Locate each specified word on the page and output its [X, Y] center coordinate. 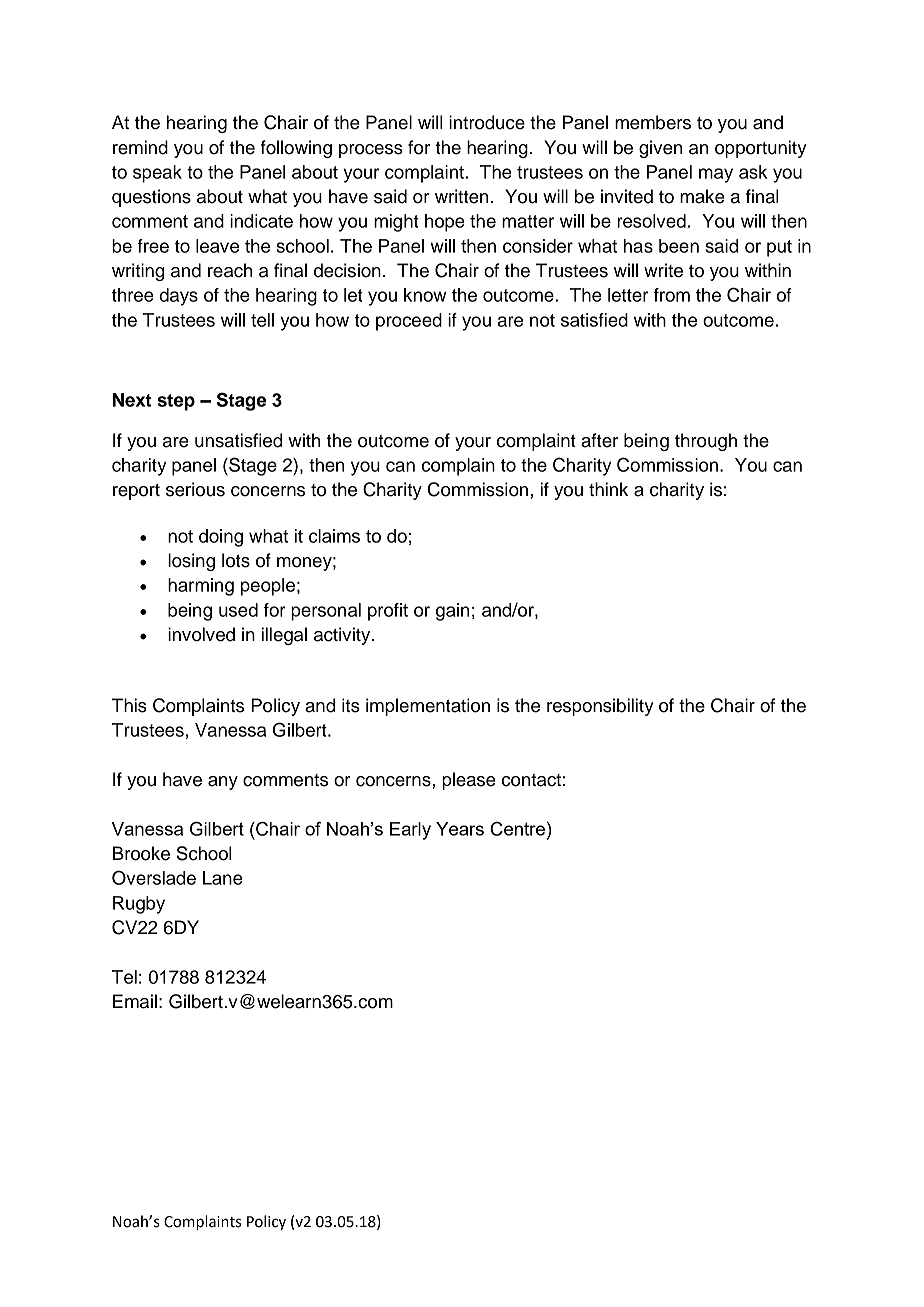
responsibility [600, 707]
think [608, 489]
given [660, 149]
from [672, 295]
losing [191, 562]
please [469, 781]
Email [135, 1001]
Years [460, 829]
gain [452, 612]
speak [157, 174]
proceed [409, 322]
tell [262, 320]
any [223, 783]
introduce [487, 122]
